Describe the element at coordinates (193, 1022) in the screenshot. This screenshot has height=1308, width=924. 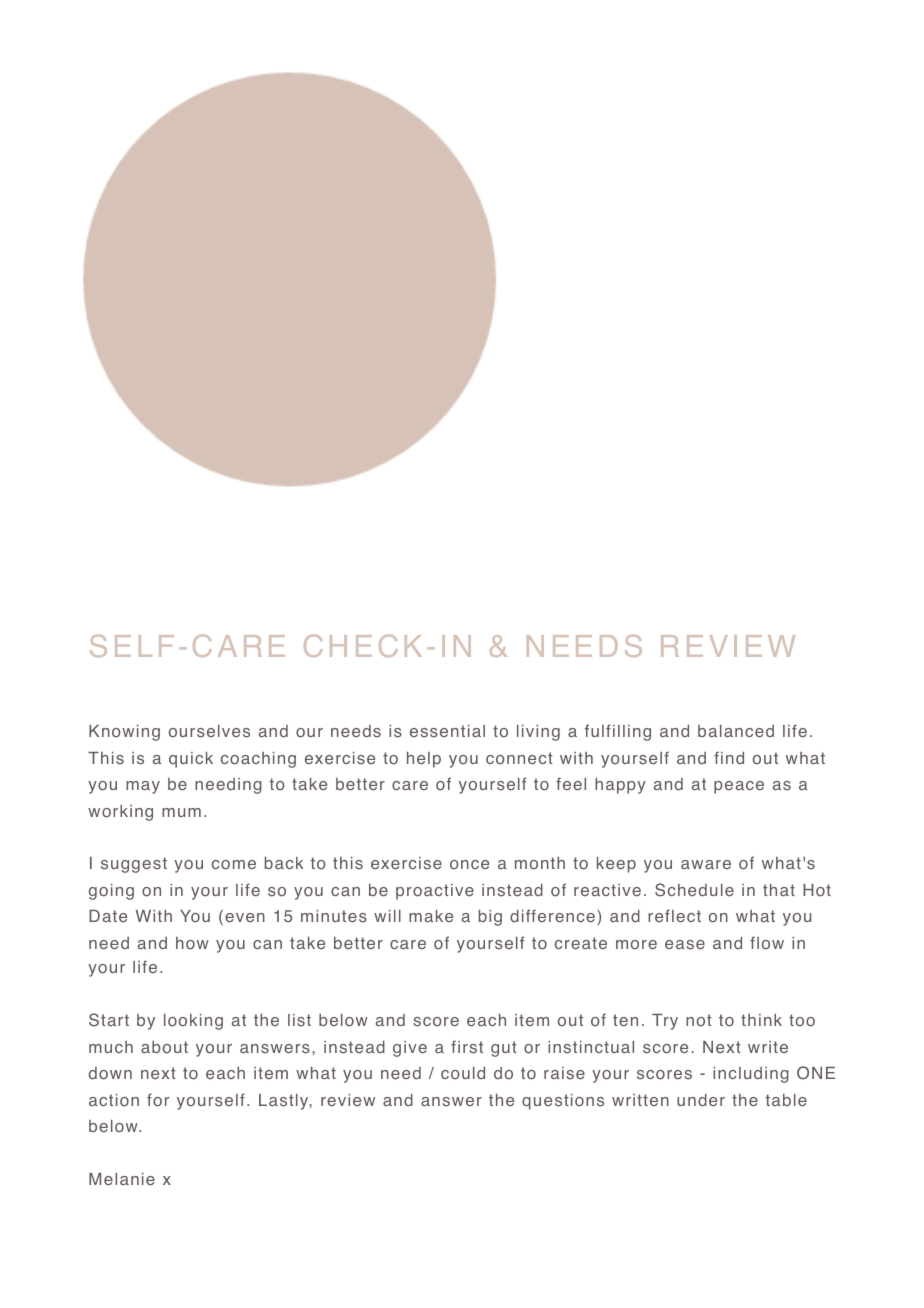
I see `looking` at that location.
